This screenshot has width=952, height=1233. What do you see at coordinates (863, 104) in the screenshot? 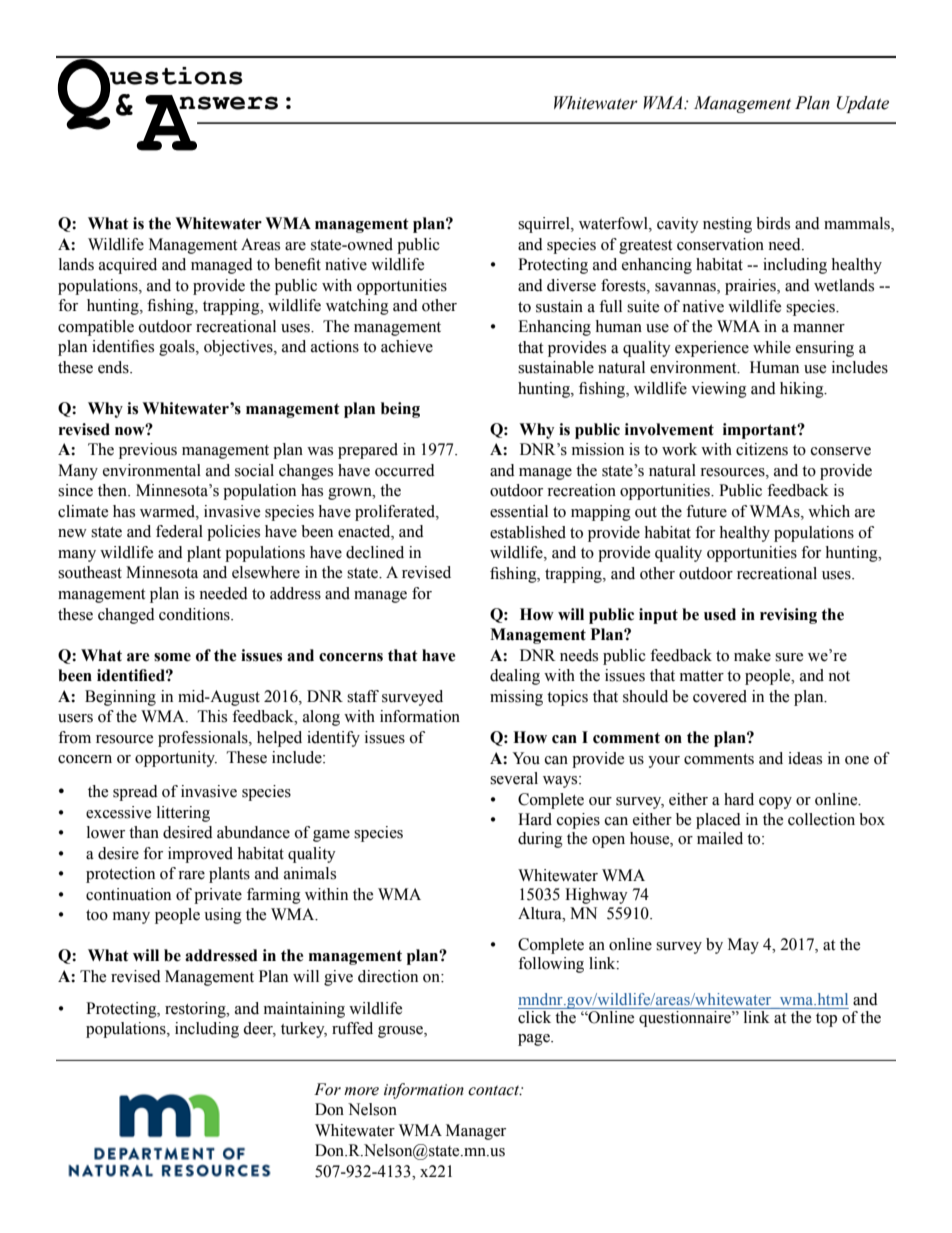
I see `Update` at bounding box center [863, 104].
